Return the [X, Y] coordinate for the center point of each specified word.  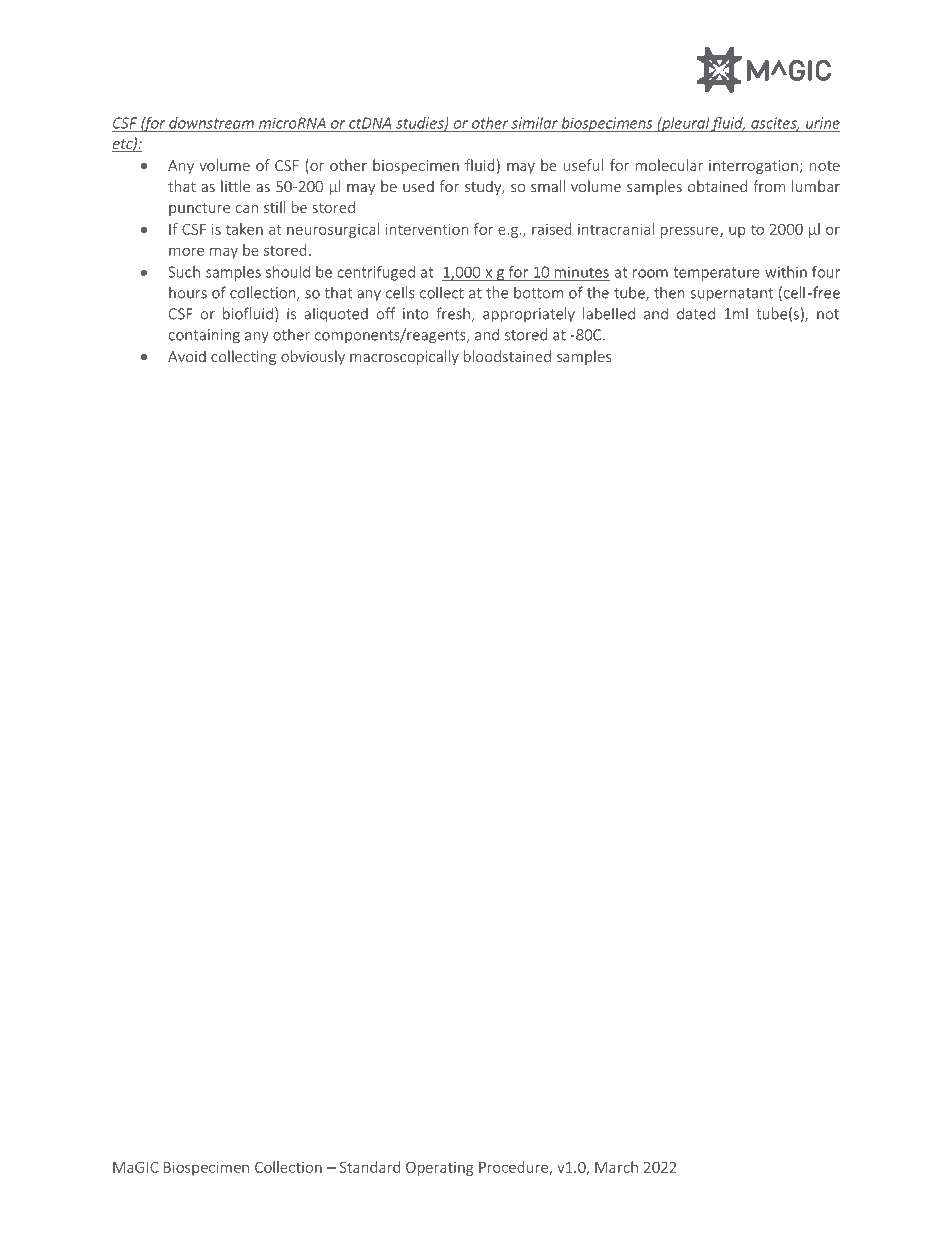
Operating [439, 1169]
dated [696, 313]
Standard [370, 1167]
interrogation [753, 167]
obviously [313, 357]
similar [534, 123]
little [235, 186]
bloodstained [507, 356]
